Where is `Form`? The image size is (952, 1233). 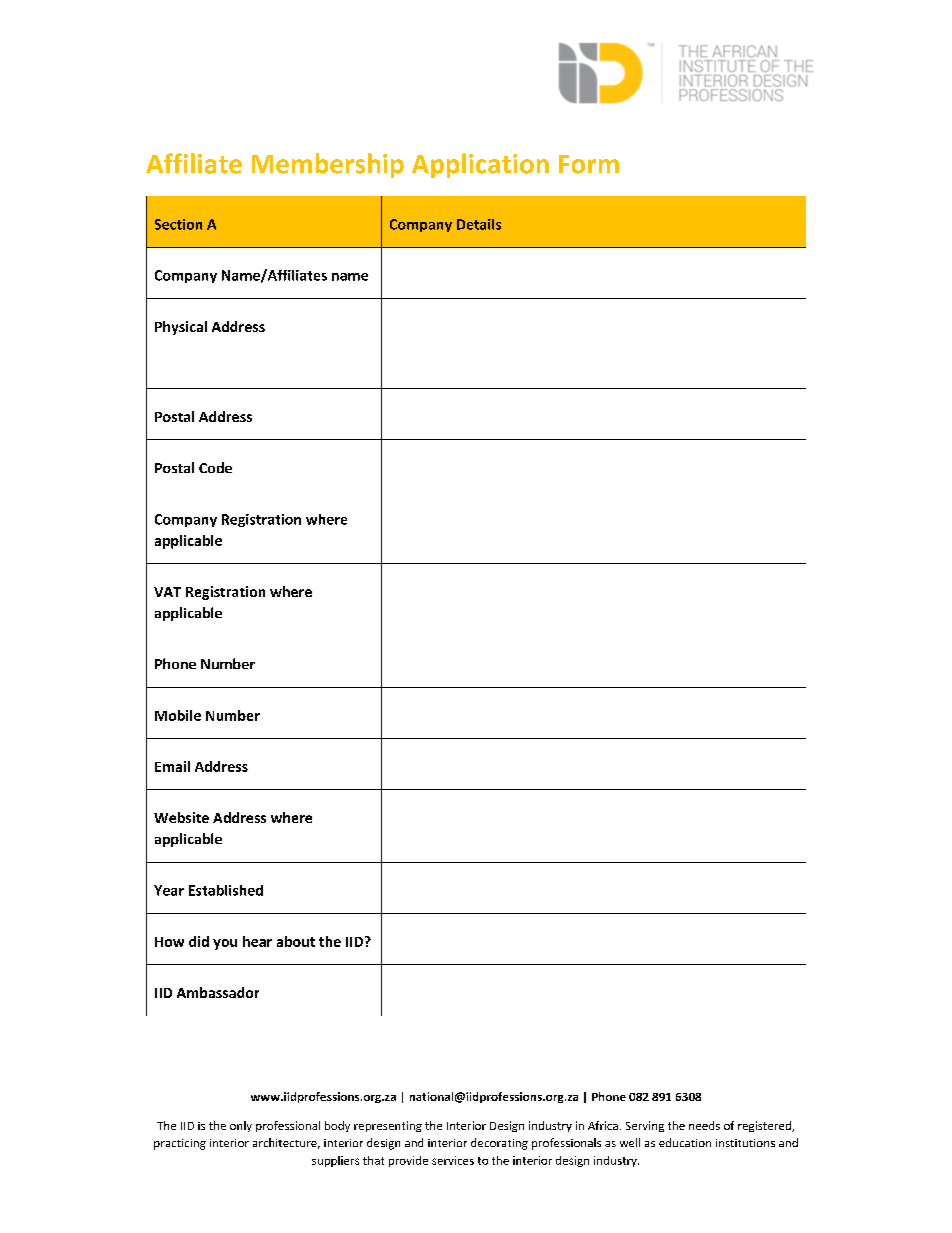
Form is located at coordinates (589, 164).
